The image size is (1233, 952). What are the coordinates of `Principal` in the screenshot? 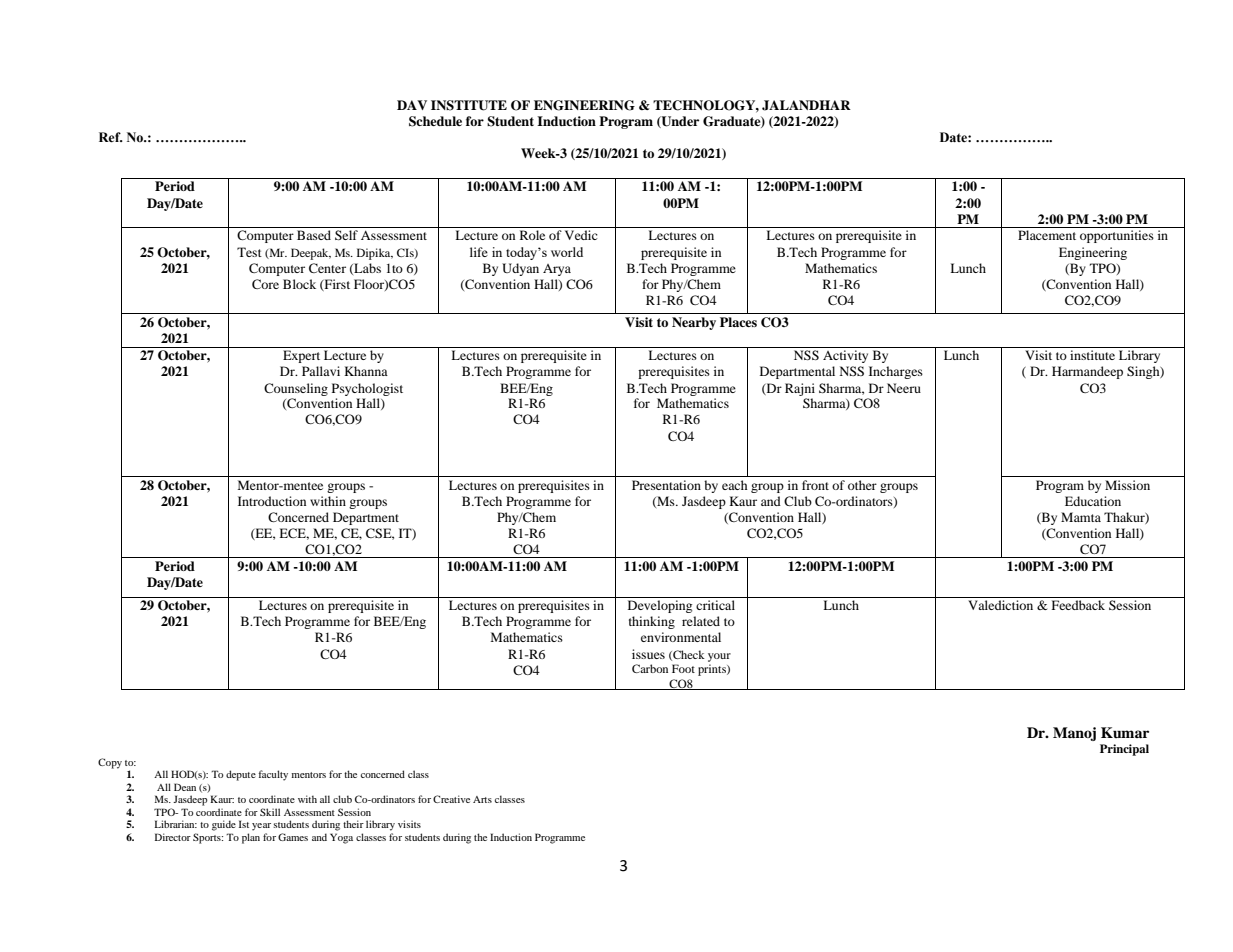 It's located at (1124, 750).
